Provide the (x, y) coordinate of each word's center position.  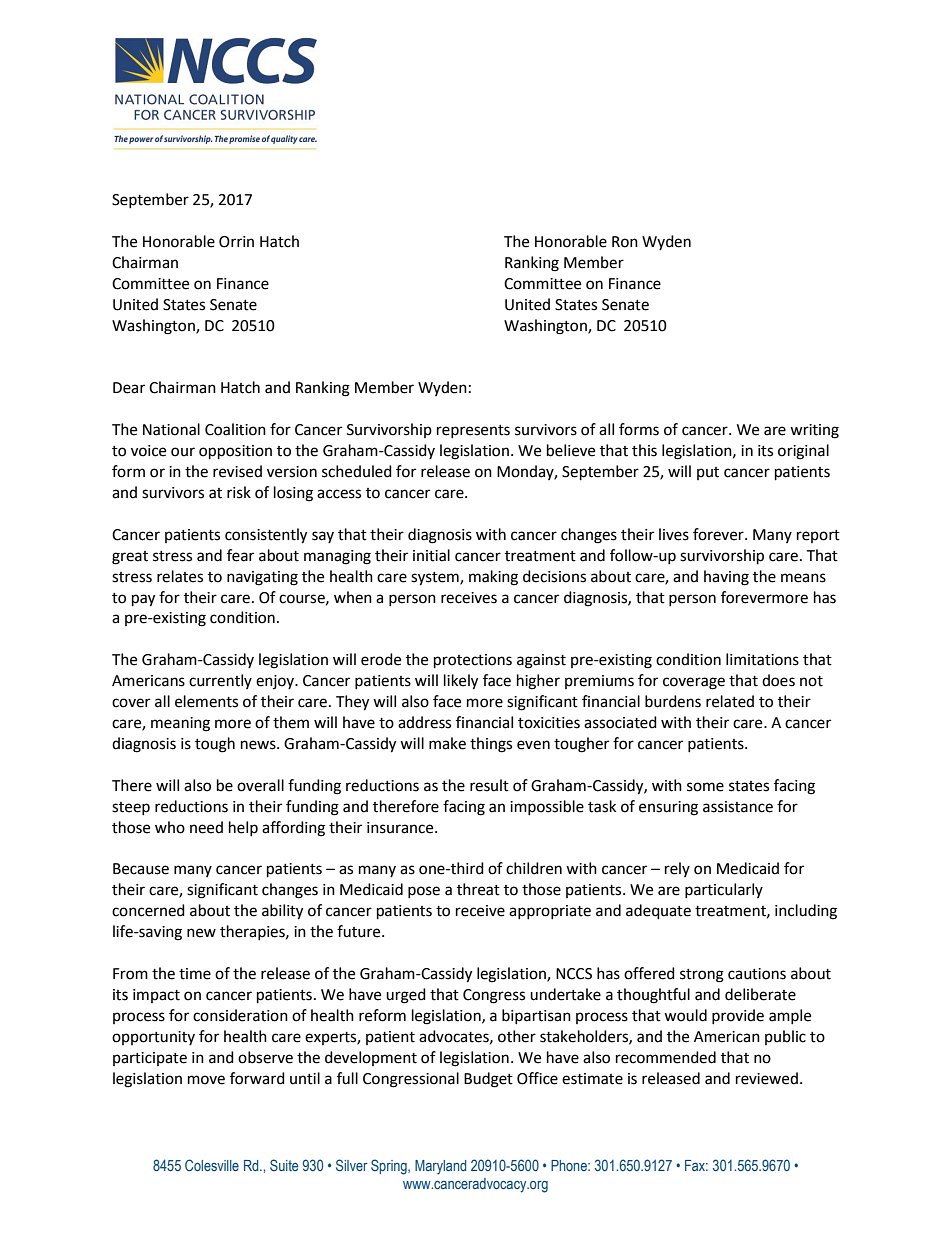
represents (473, 431)
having (726, 578)
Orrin (236, 242)
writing (814, 431)
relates (180, 576)
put (708, 473)
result (489, 785)
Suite (284, 1165)
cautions (757, 974)
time (195, 974)
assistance (738, 807)
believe (571, 450)
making (493, 578)
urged (406, 996)
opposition (235, 452)
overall (260, 785)
